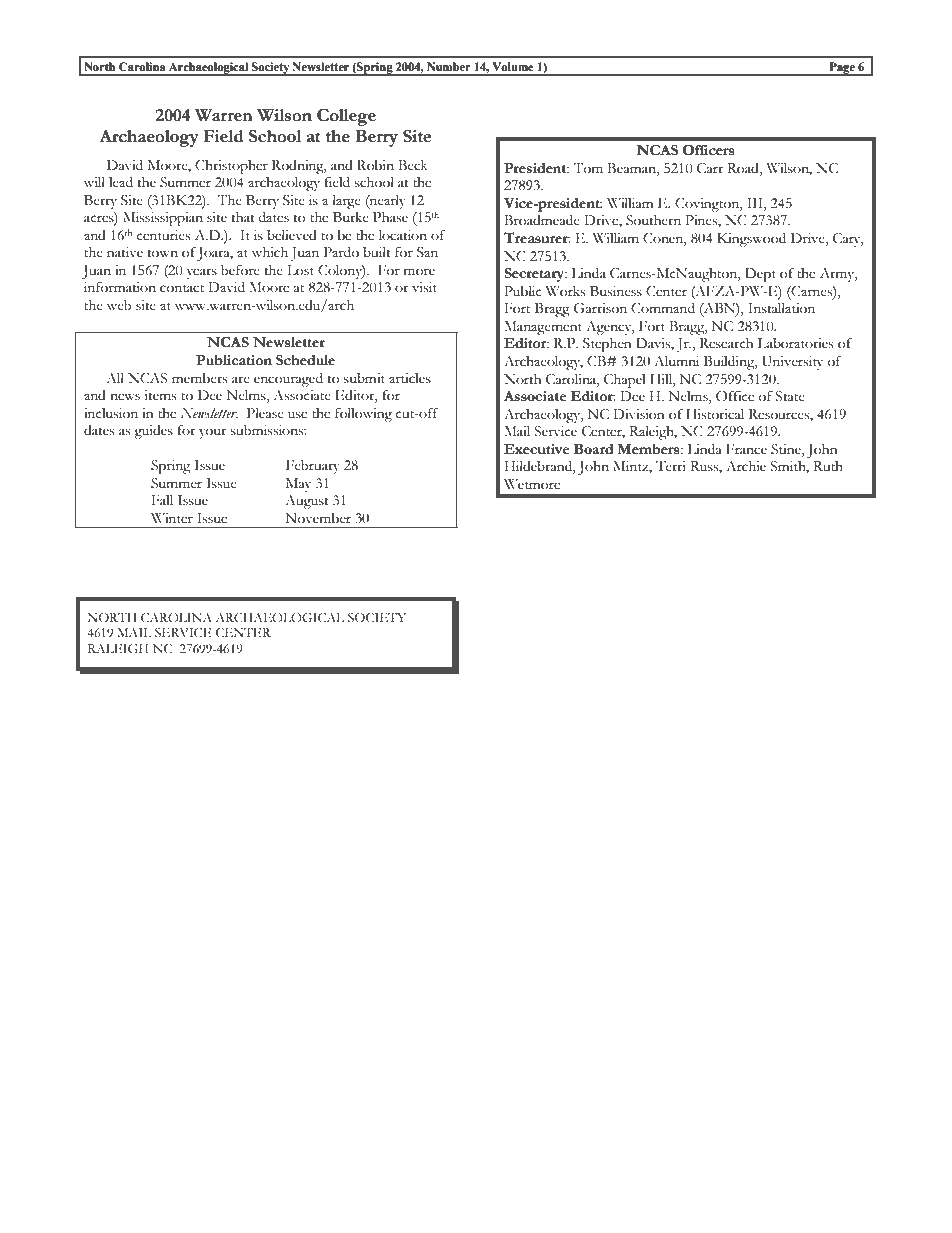  What do you see at coordinates (231, 167) in the screenshot?
I see `Christopher` at bounding box center [231, 167].
